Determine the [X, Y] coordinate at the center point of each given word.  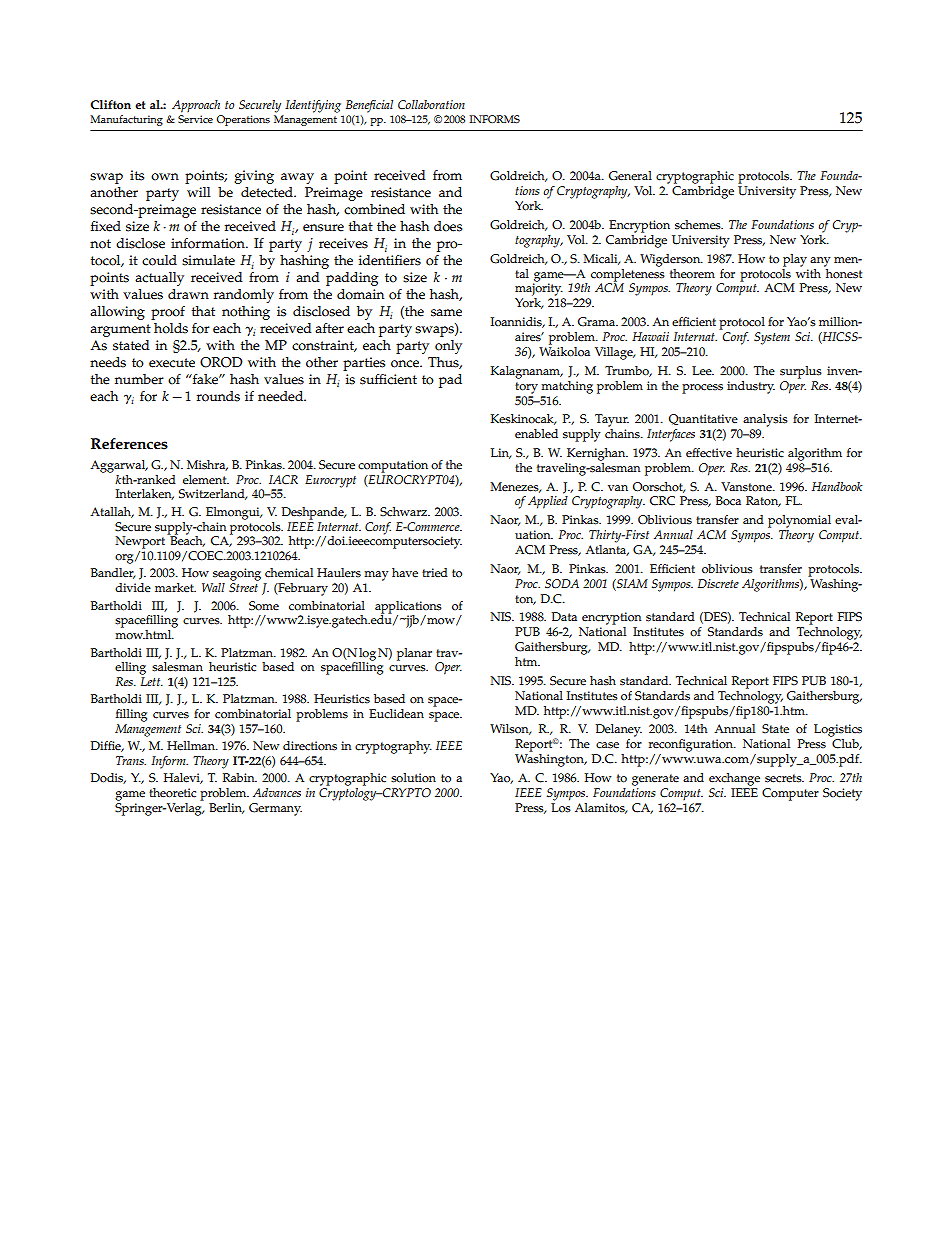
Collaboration [431, 105]
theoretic [172, 793]
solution [413, 778]
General [630, 176]
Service [195, 119]
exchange [734, 779]
